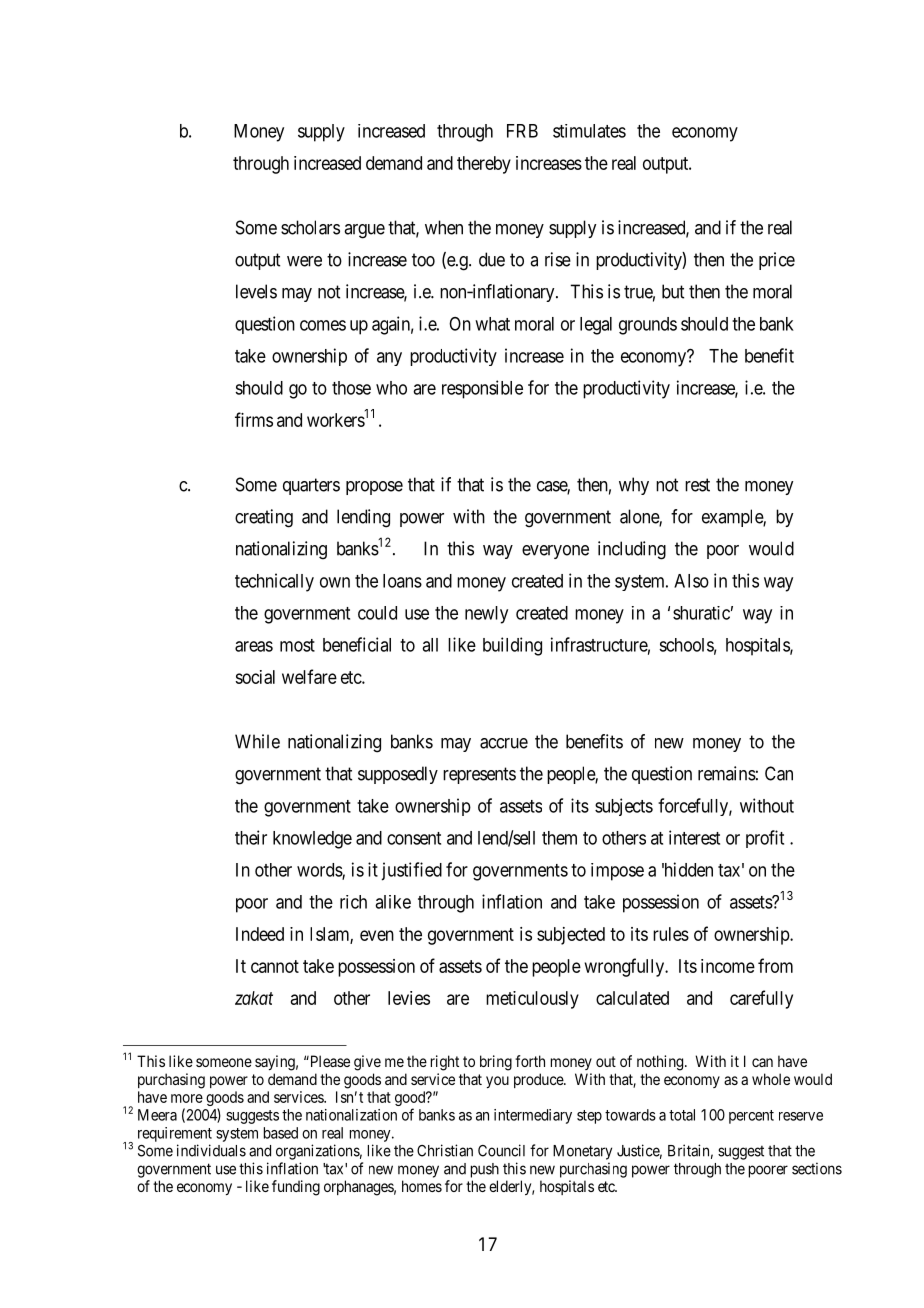 The height and width of the document is (1308, 924). Describe the element at coordinates (634, 486) in the document. I see `why` at that location.
